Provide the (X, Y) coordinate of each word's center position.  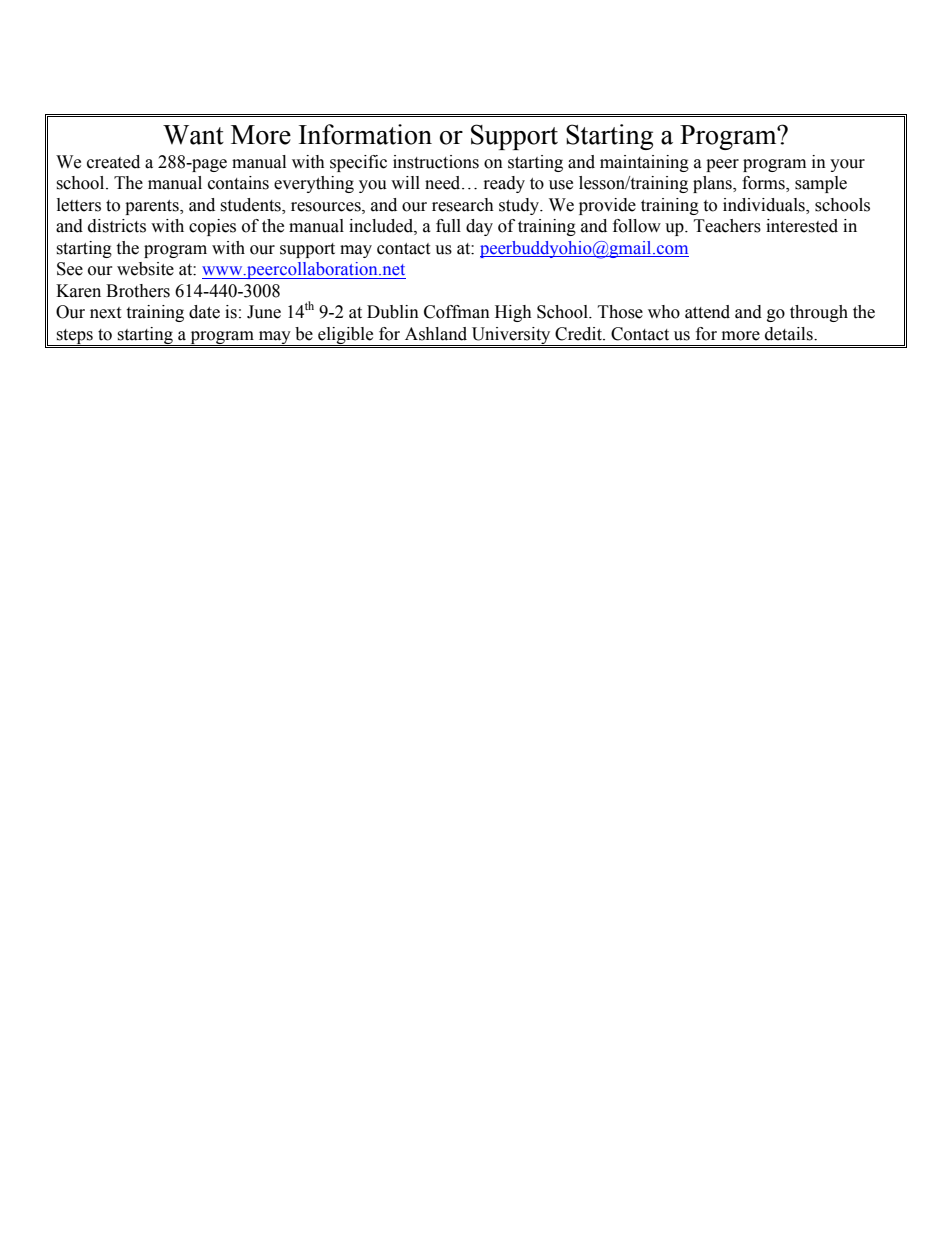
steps (74, 337)
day (479, 227)
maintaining (644, 163)
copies (212, 227)
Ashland (436, 334)
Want (193, 135)
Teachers (727, 226)
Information (365, 134)
